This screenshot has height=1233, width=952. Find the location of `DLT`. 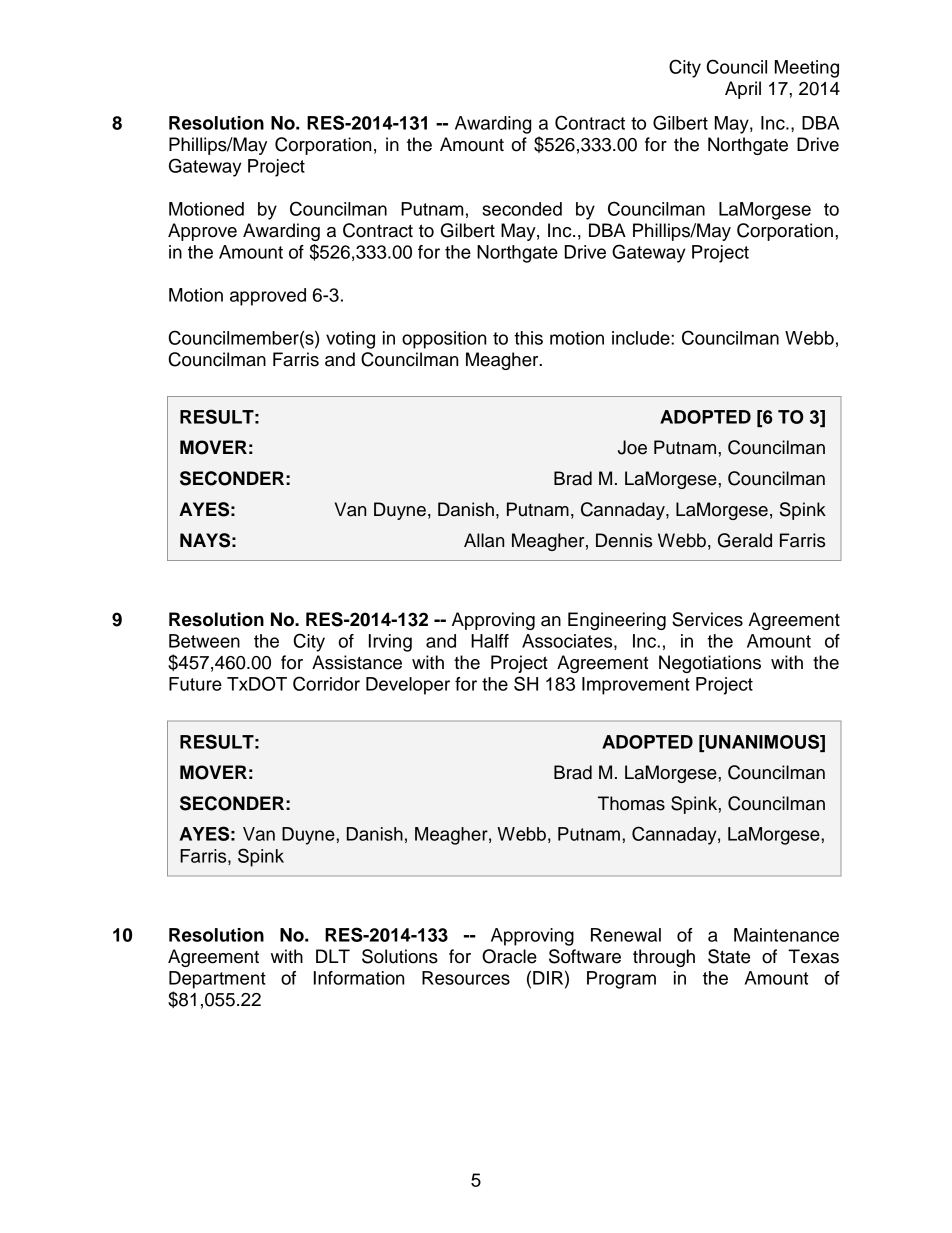

DLT is located at coordinates (333, 956).
